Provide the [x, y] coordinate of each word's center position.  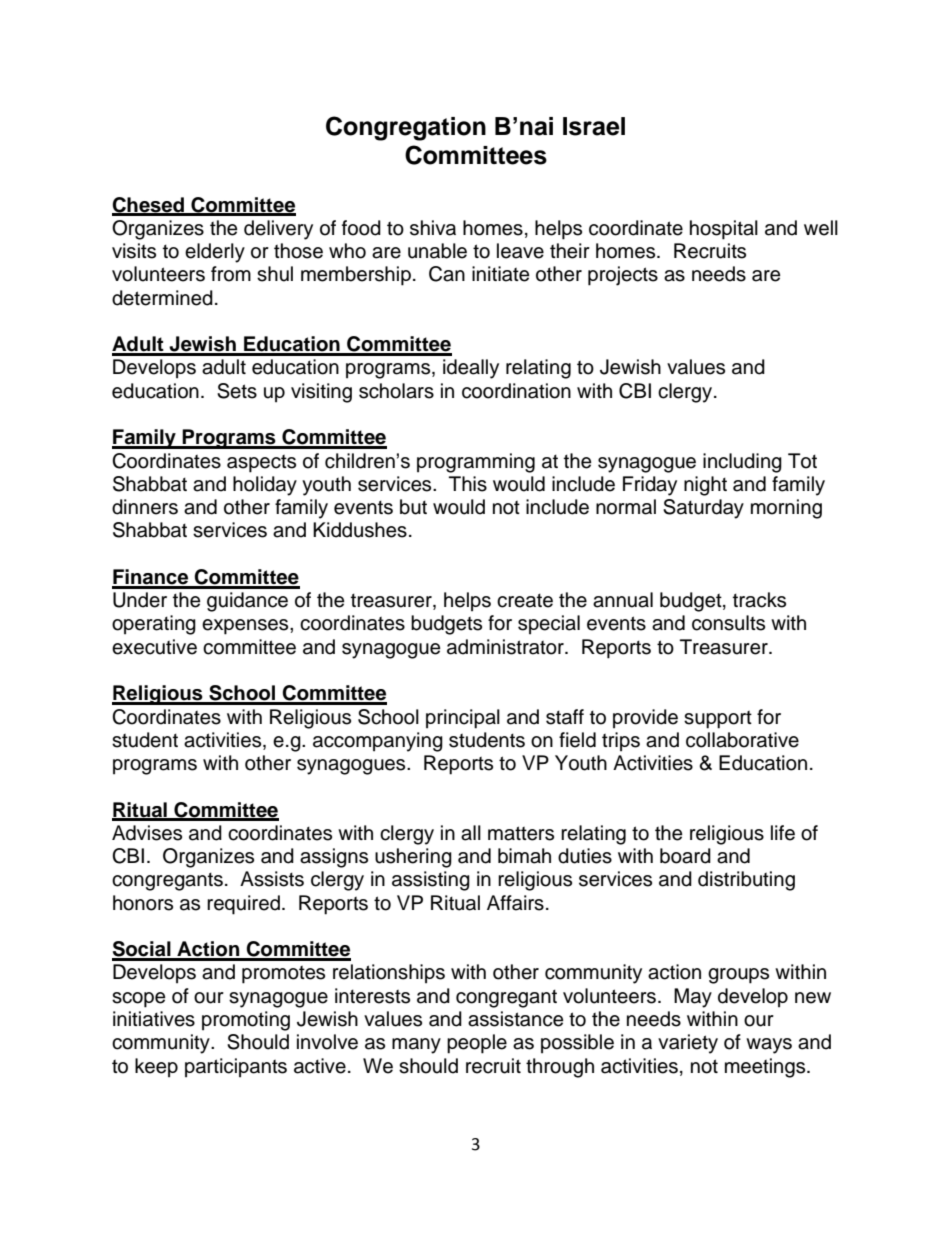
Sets [237, 391]
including [742, 463]
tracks [759, 600]
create [525, 600]
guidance [247, 602]
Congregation [406, 128]
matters [521, 833]
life [783, 833]
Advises [147, 833]
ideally [471, 369]
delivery [278, 230]
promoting [246, 1021]
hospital [724, 230]
